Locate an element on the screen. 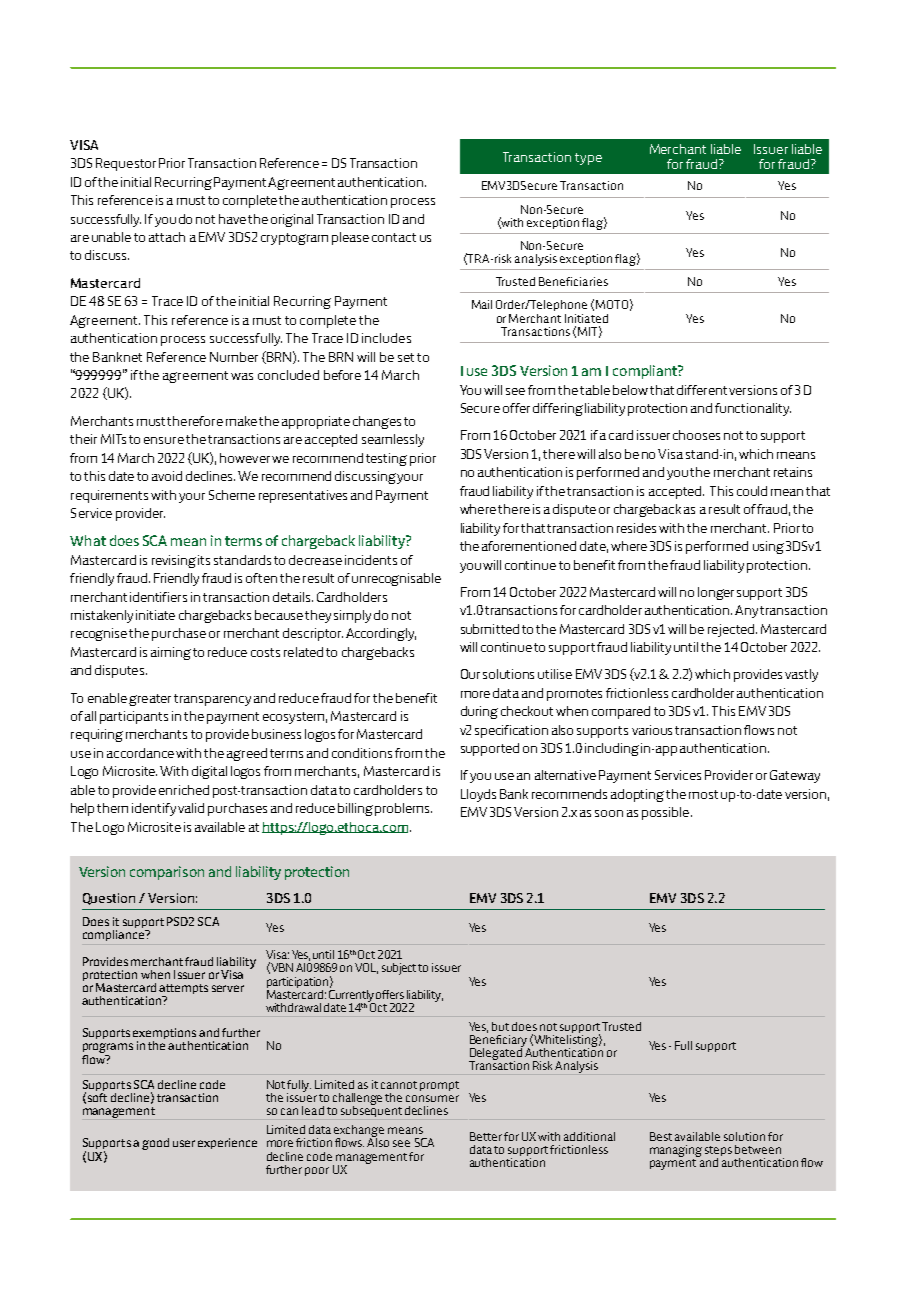  type is located at coordinates (588, 159).
